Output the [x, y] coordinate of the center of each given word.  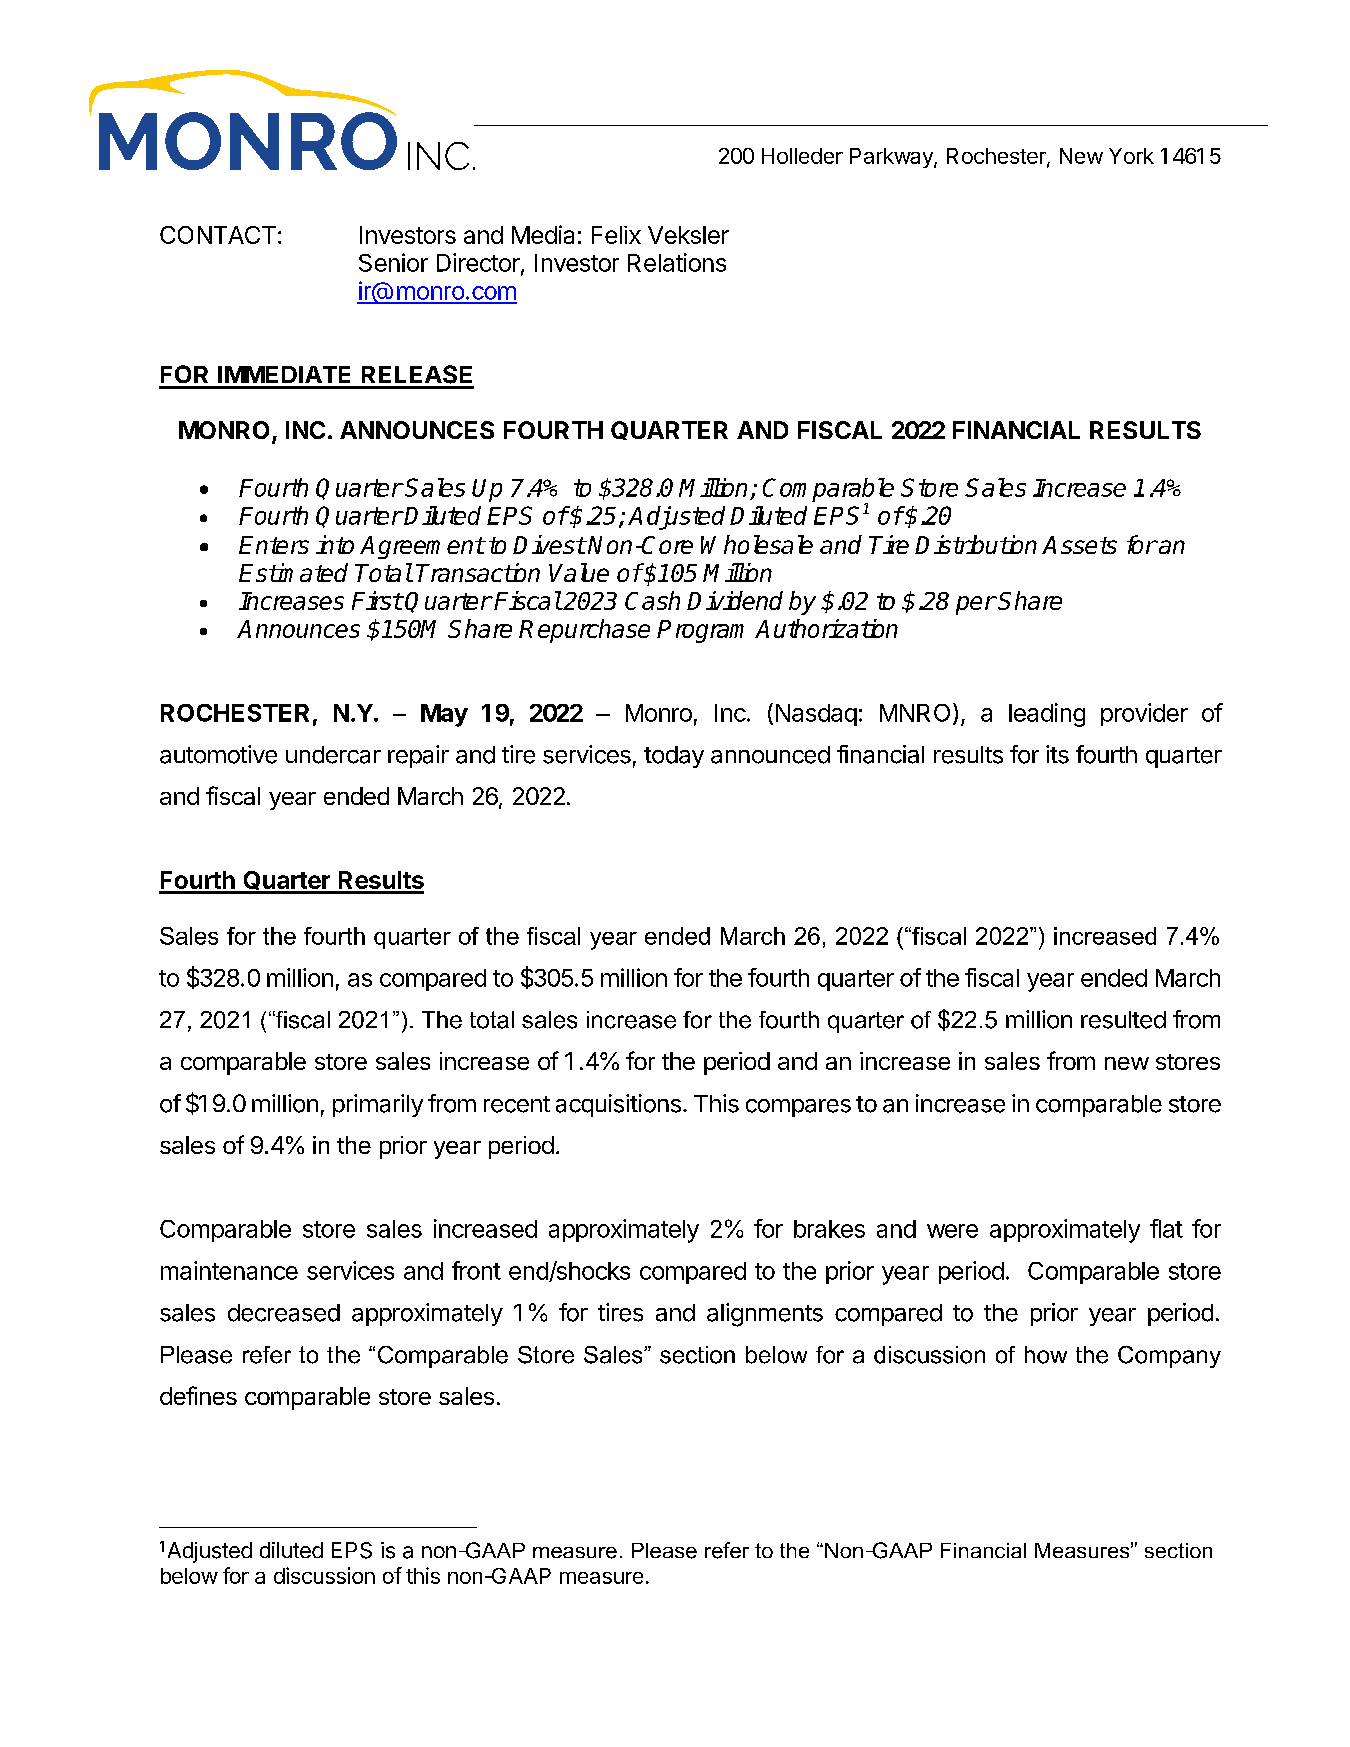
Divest [549, 544]
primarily [378, 1105]
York [1131, 156]
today [674, 757]
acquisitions [618, 1105]
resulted [1123, 1020]
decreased [284, 1313]
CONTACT [218, 235]
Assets [1079, 545]
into [335, 544]
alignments [765, 1315]
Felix [616, 235]
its [1057, 754]
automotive [218, 754]
